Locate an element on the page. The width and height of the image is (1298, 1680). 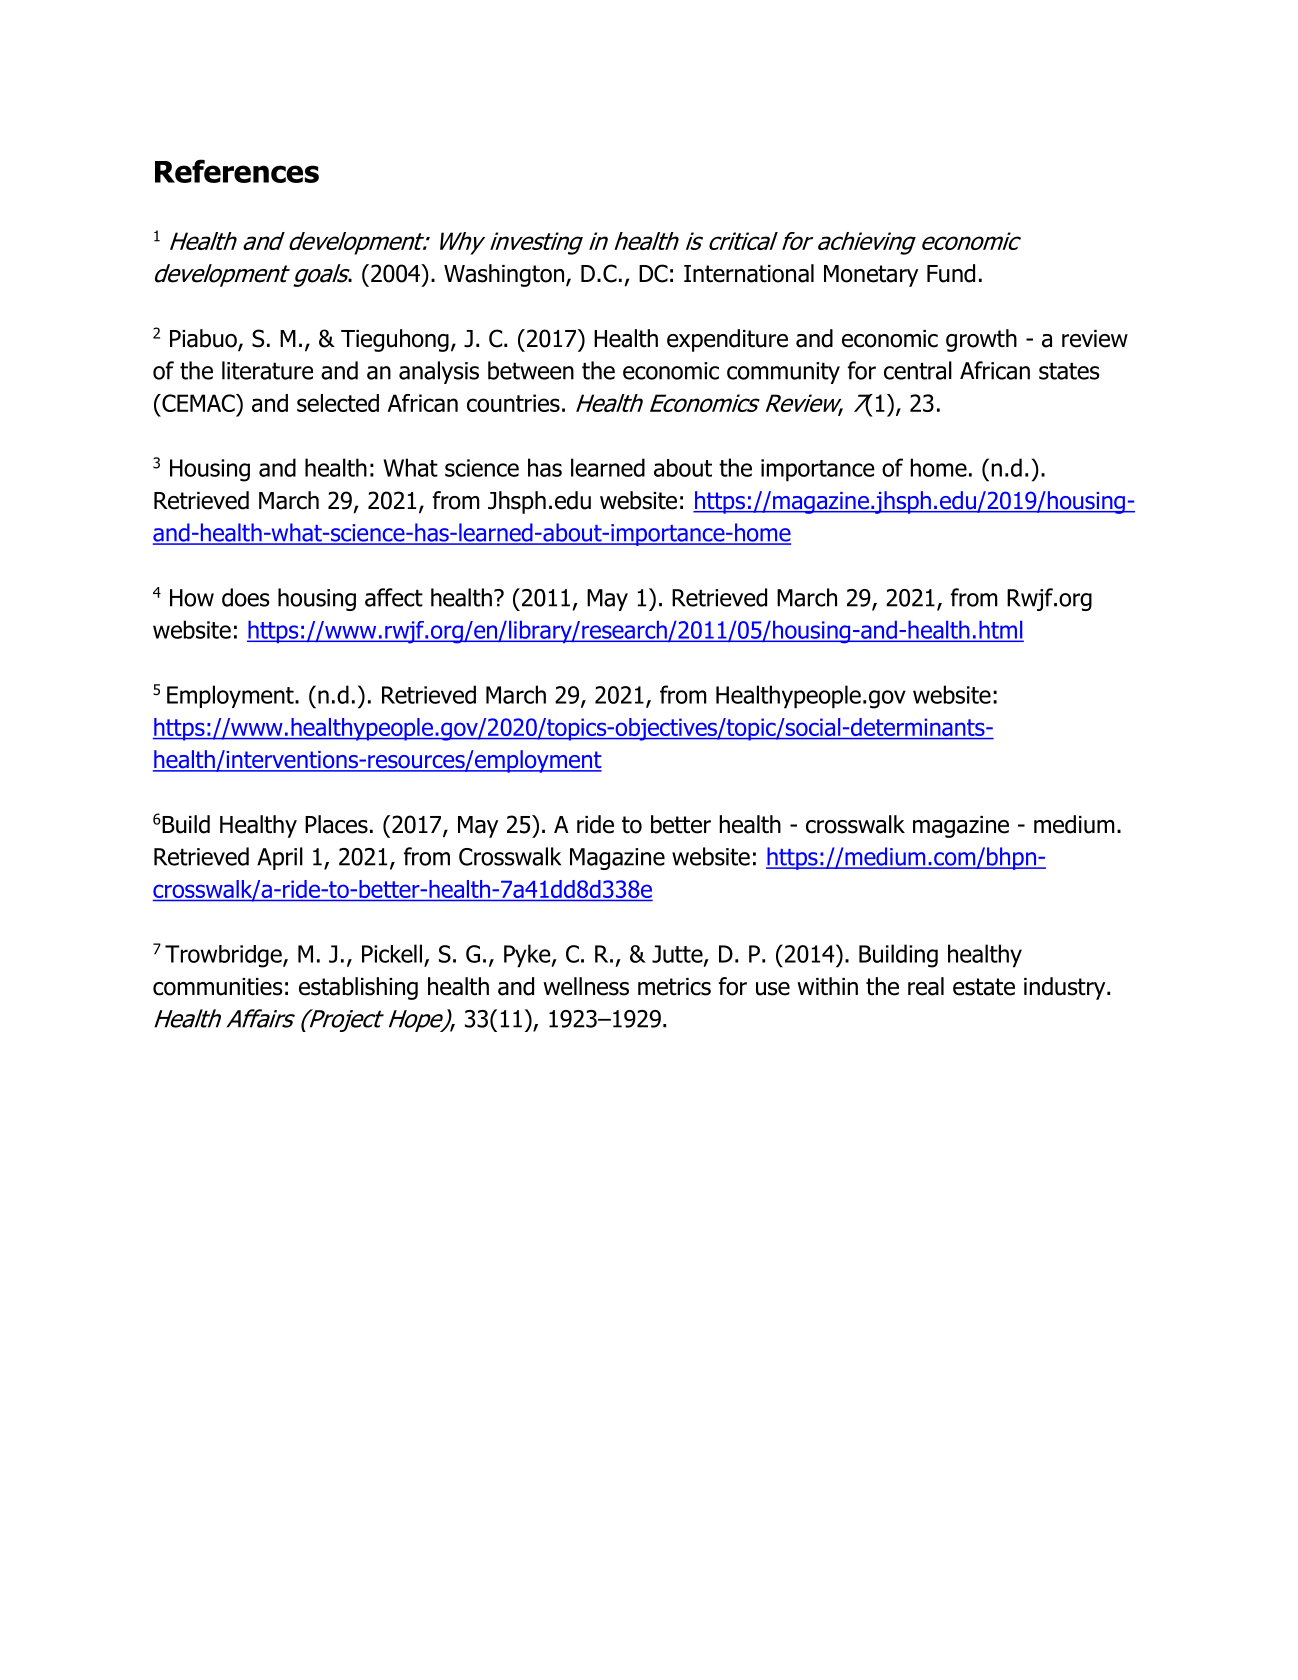
References is located at coordinates (237, 171).
